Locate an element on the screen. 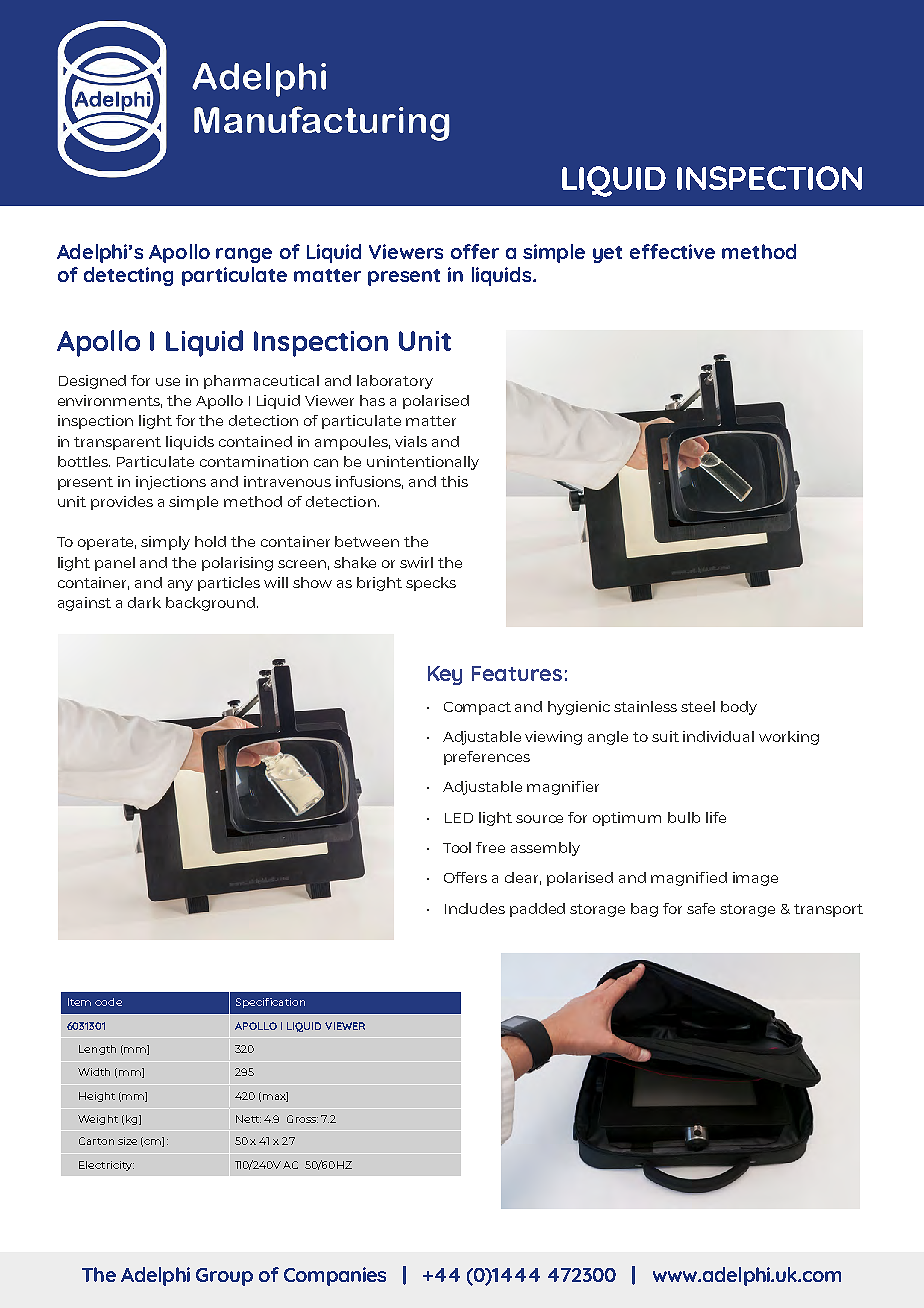 The height and width of the screenshot is (1308, 924). simply is located at coordinates (165, 543).
